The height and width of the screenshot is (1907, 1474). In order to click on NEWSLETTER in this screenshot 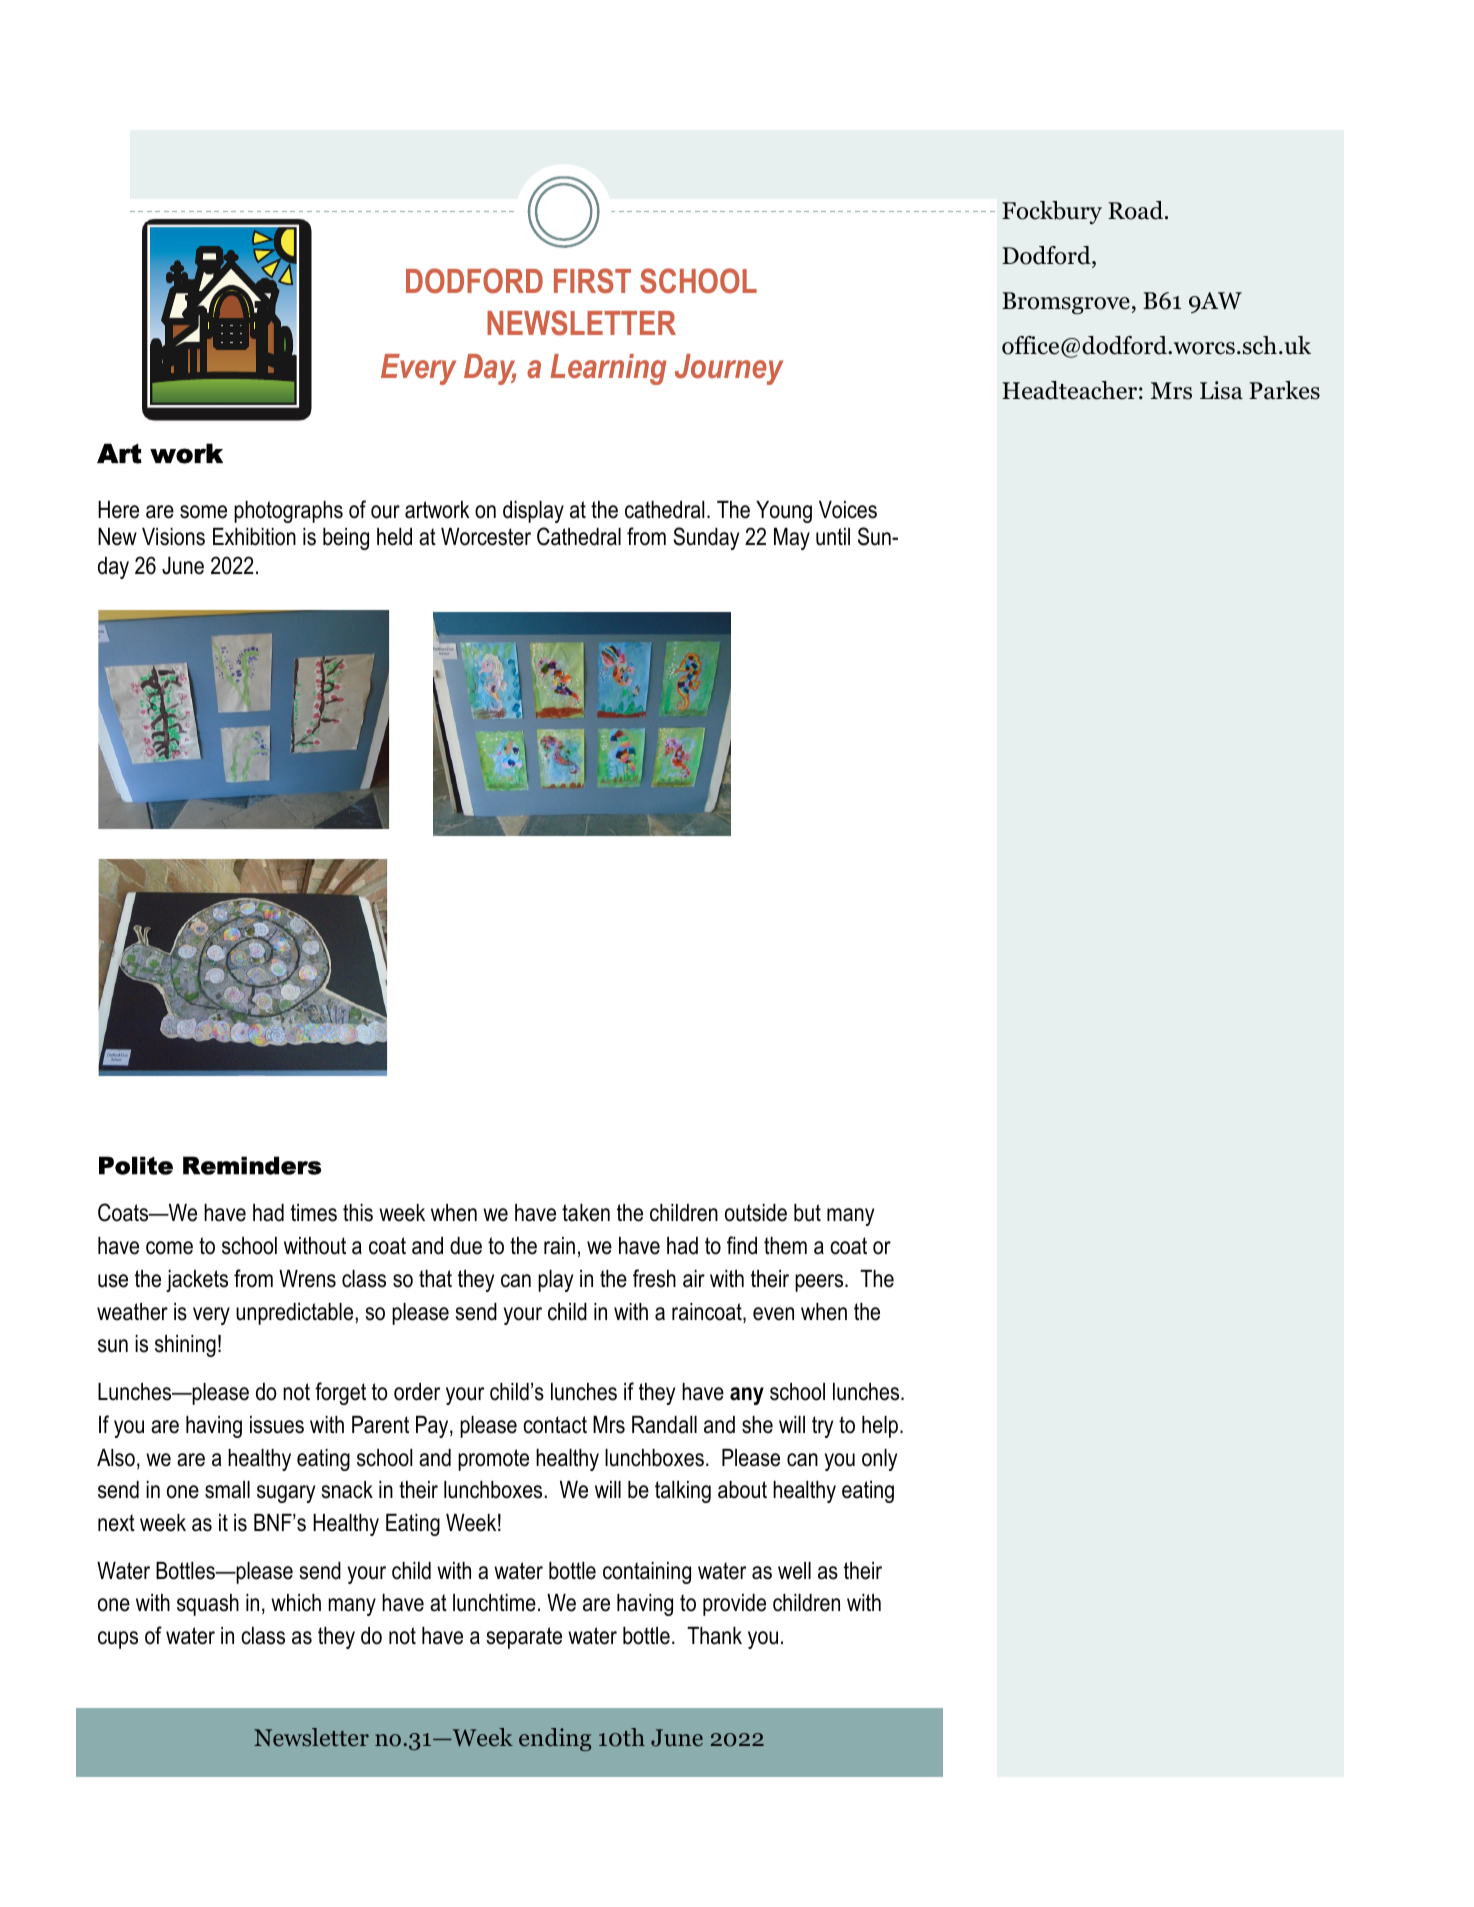, I will do `click(581, 323)`.
